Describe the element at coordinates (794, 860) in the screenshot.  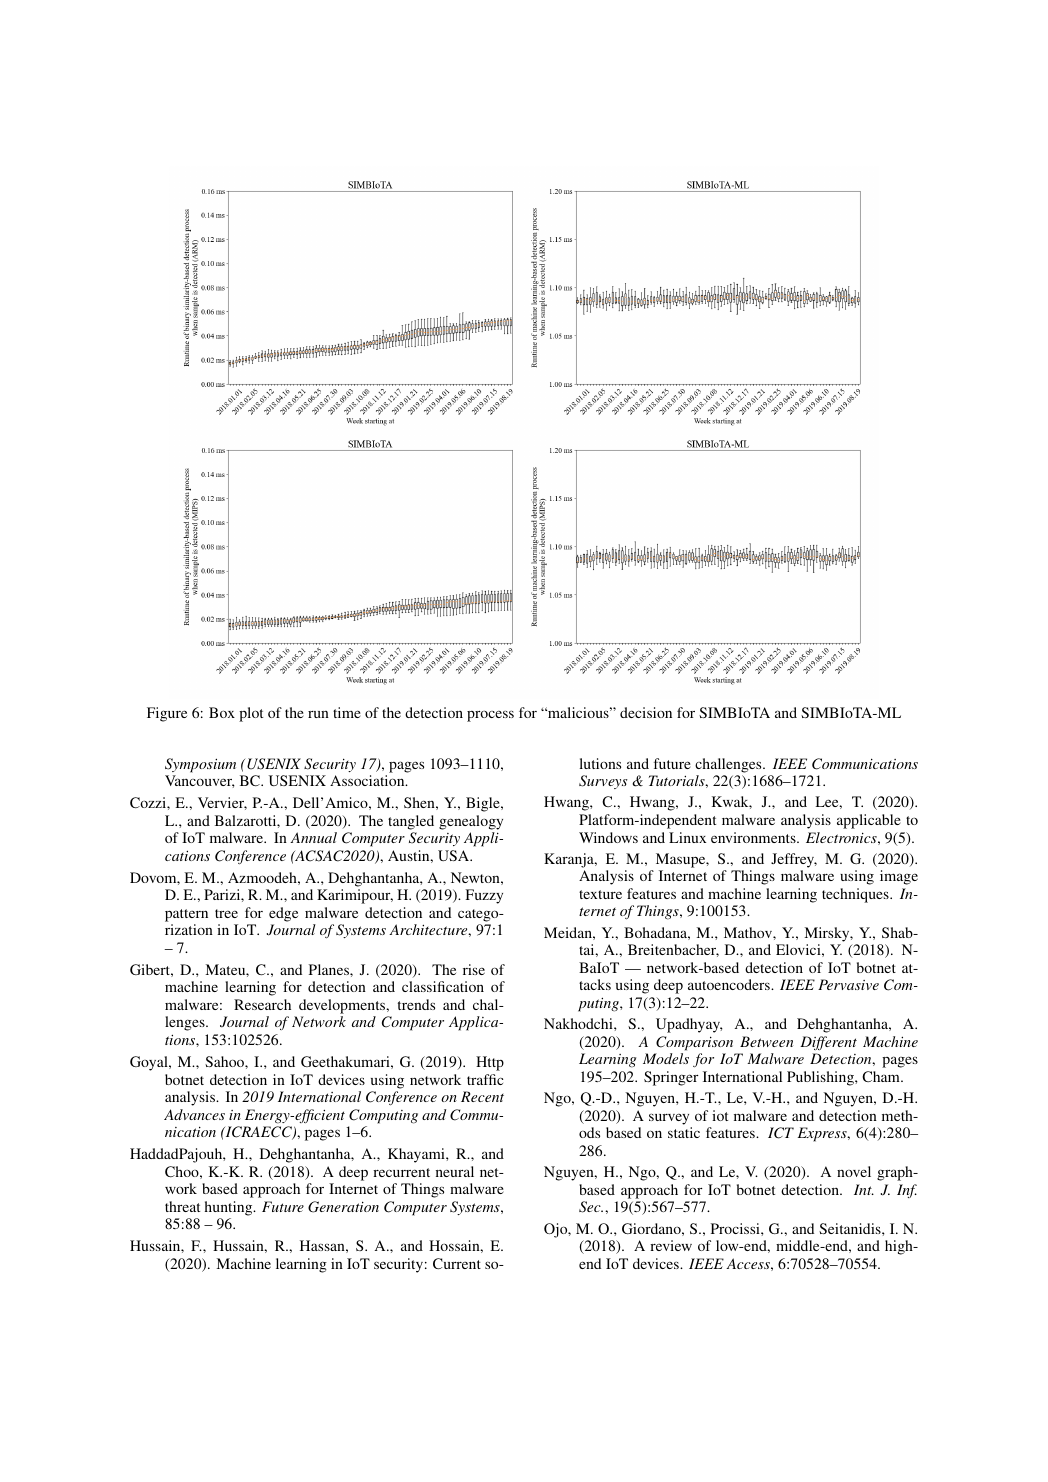
I see `Jeffrey` at that location.
